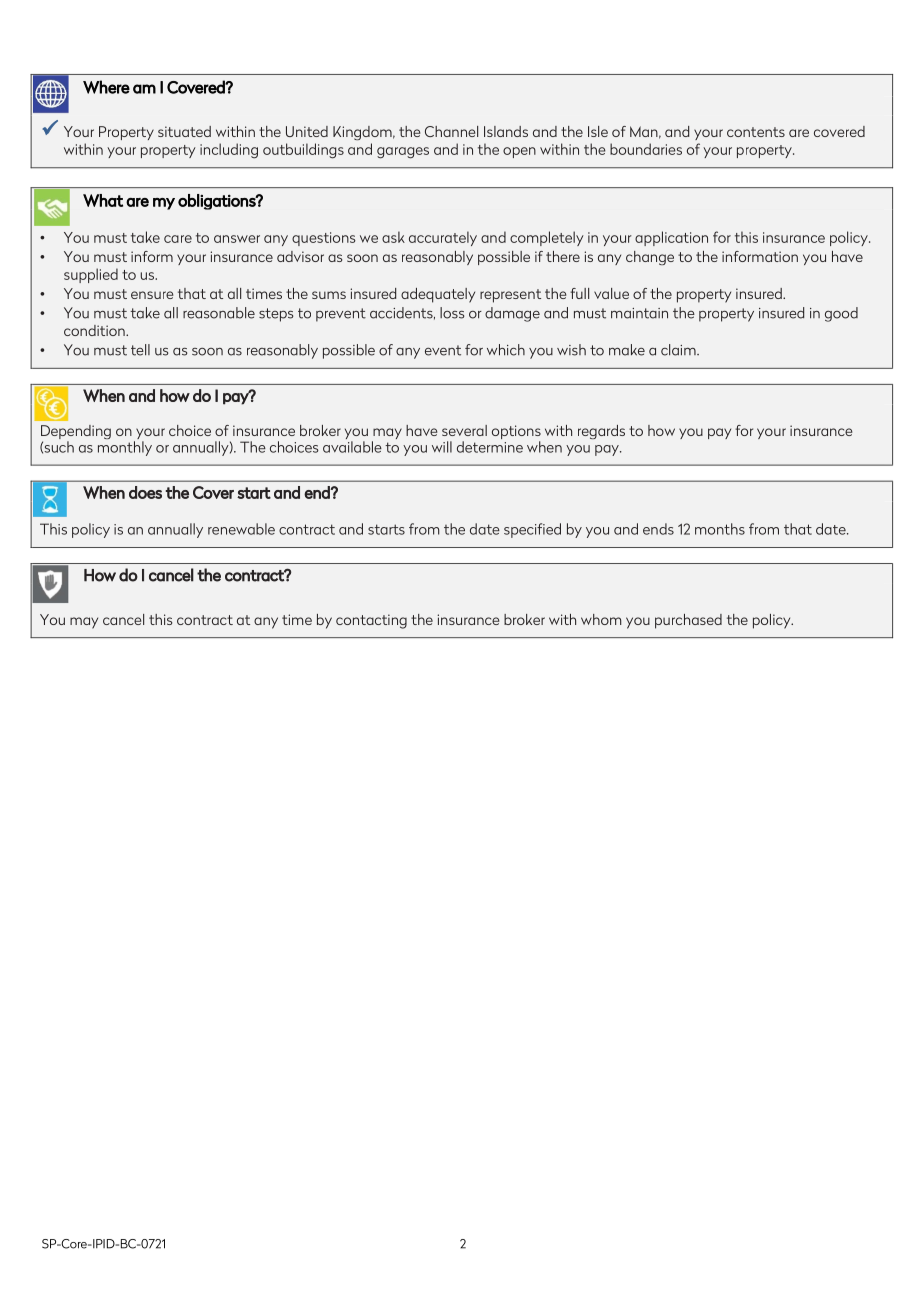  What do you see at coordinates (451, 131) in the screenshot?
I see `Channel` at bounding box center [451, 131].
